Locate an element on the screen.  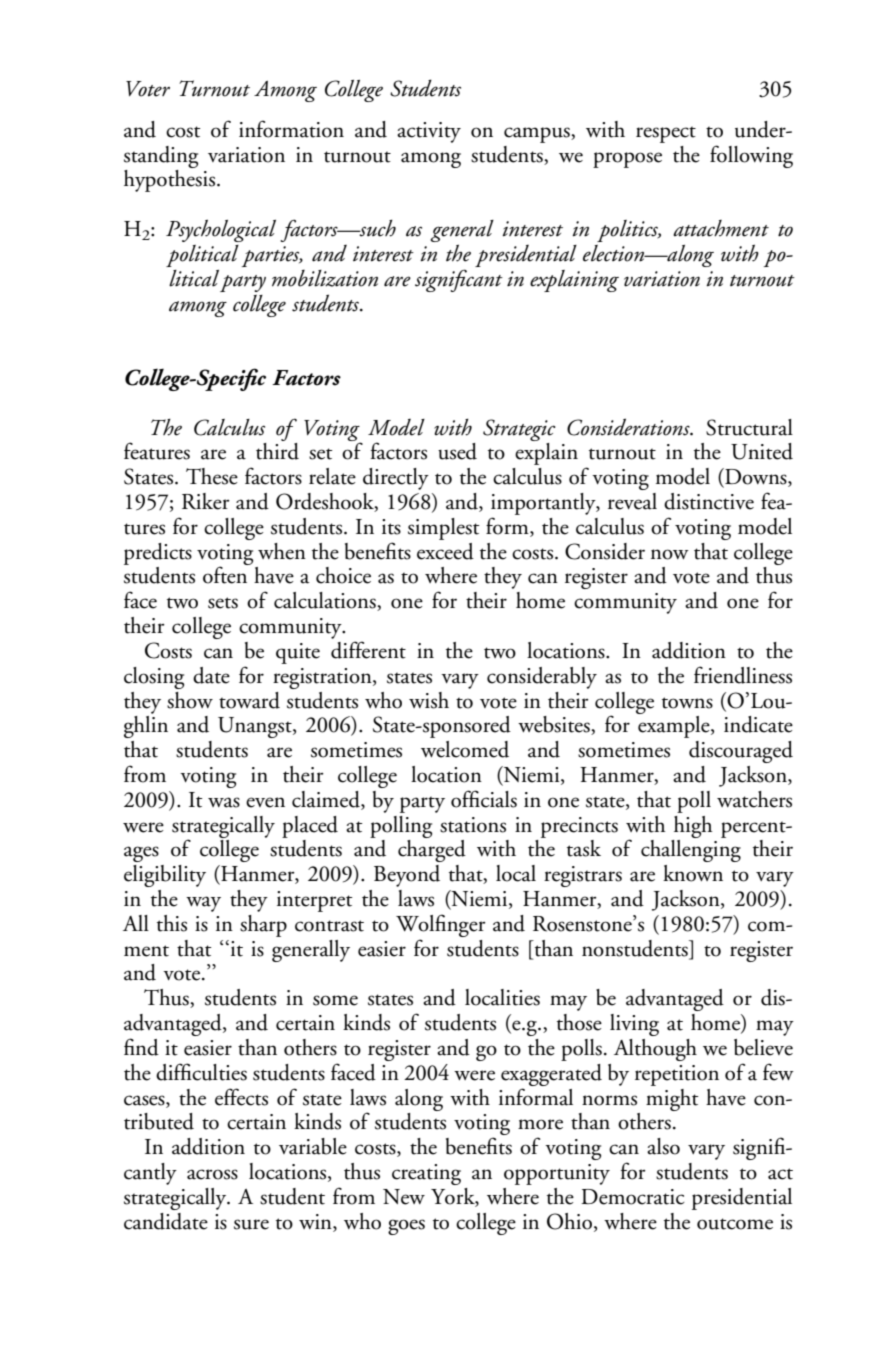
creating is located at coordinates (426, 1174).
